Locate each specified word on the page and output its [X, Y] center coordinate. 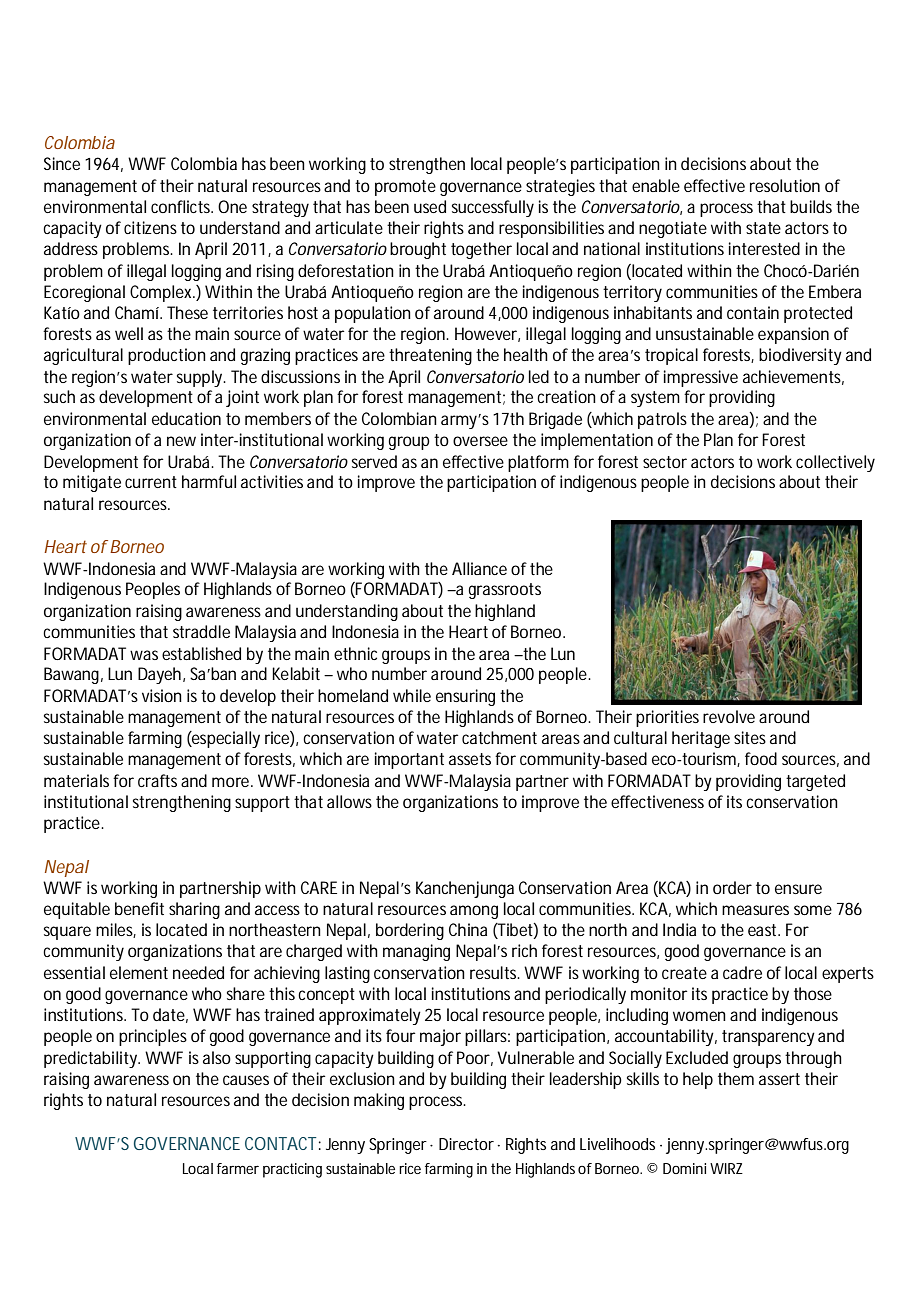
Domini [684, 1168]
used [430, 206]
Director [466, 1144]
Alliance [479, 568]
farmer [238, 1168]
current [151, 482]
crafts [157, 780]
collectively [835, 463]
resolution [785, 185]
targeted [815, 782]
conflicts [182, 206]
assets [470, 759]
